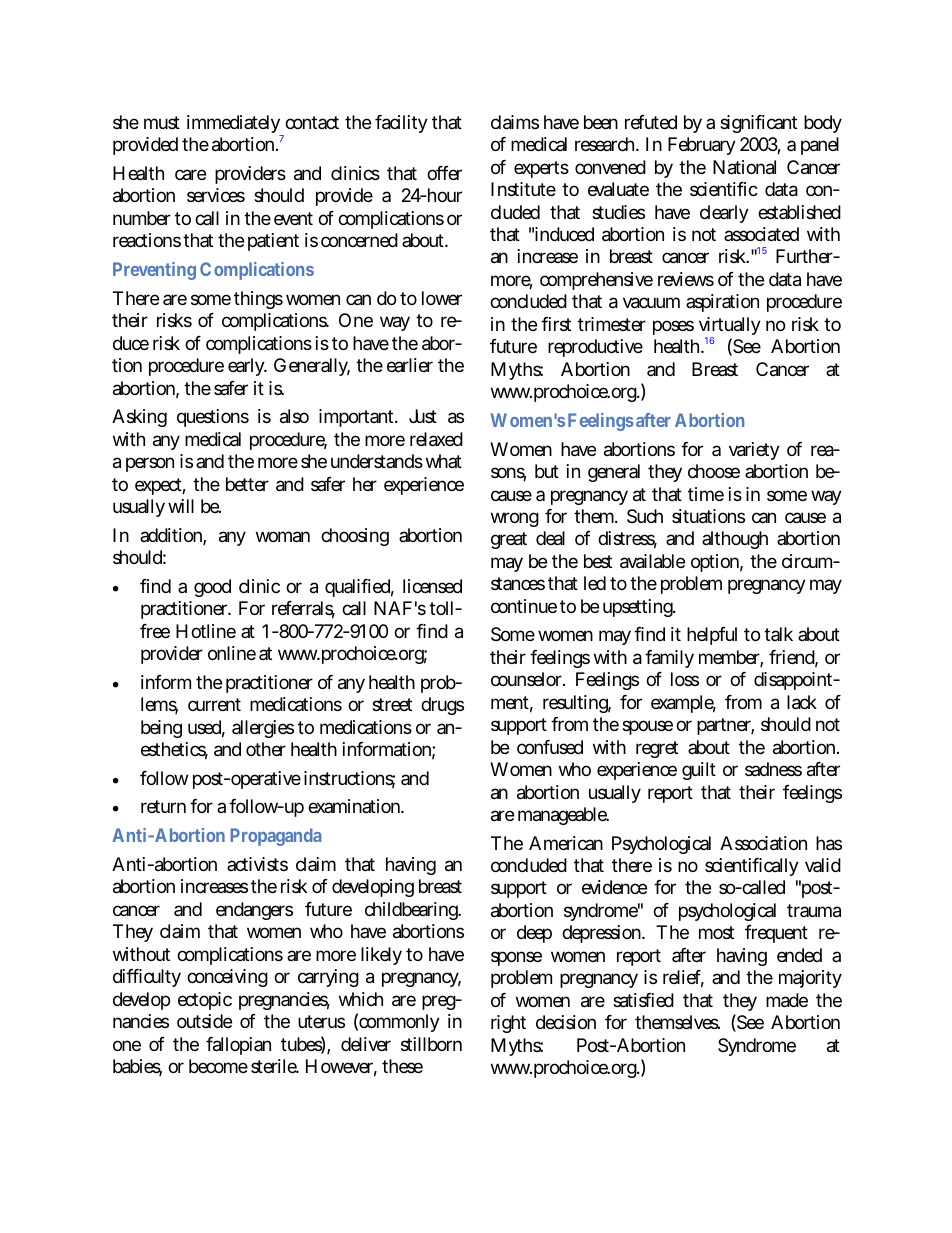 The width and height of the document is (952, 1233). What do you see at coordinates (238, 1046) in the document?
I see `fallopian` at bounding box center [238, 1046].
